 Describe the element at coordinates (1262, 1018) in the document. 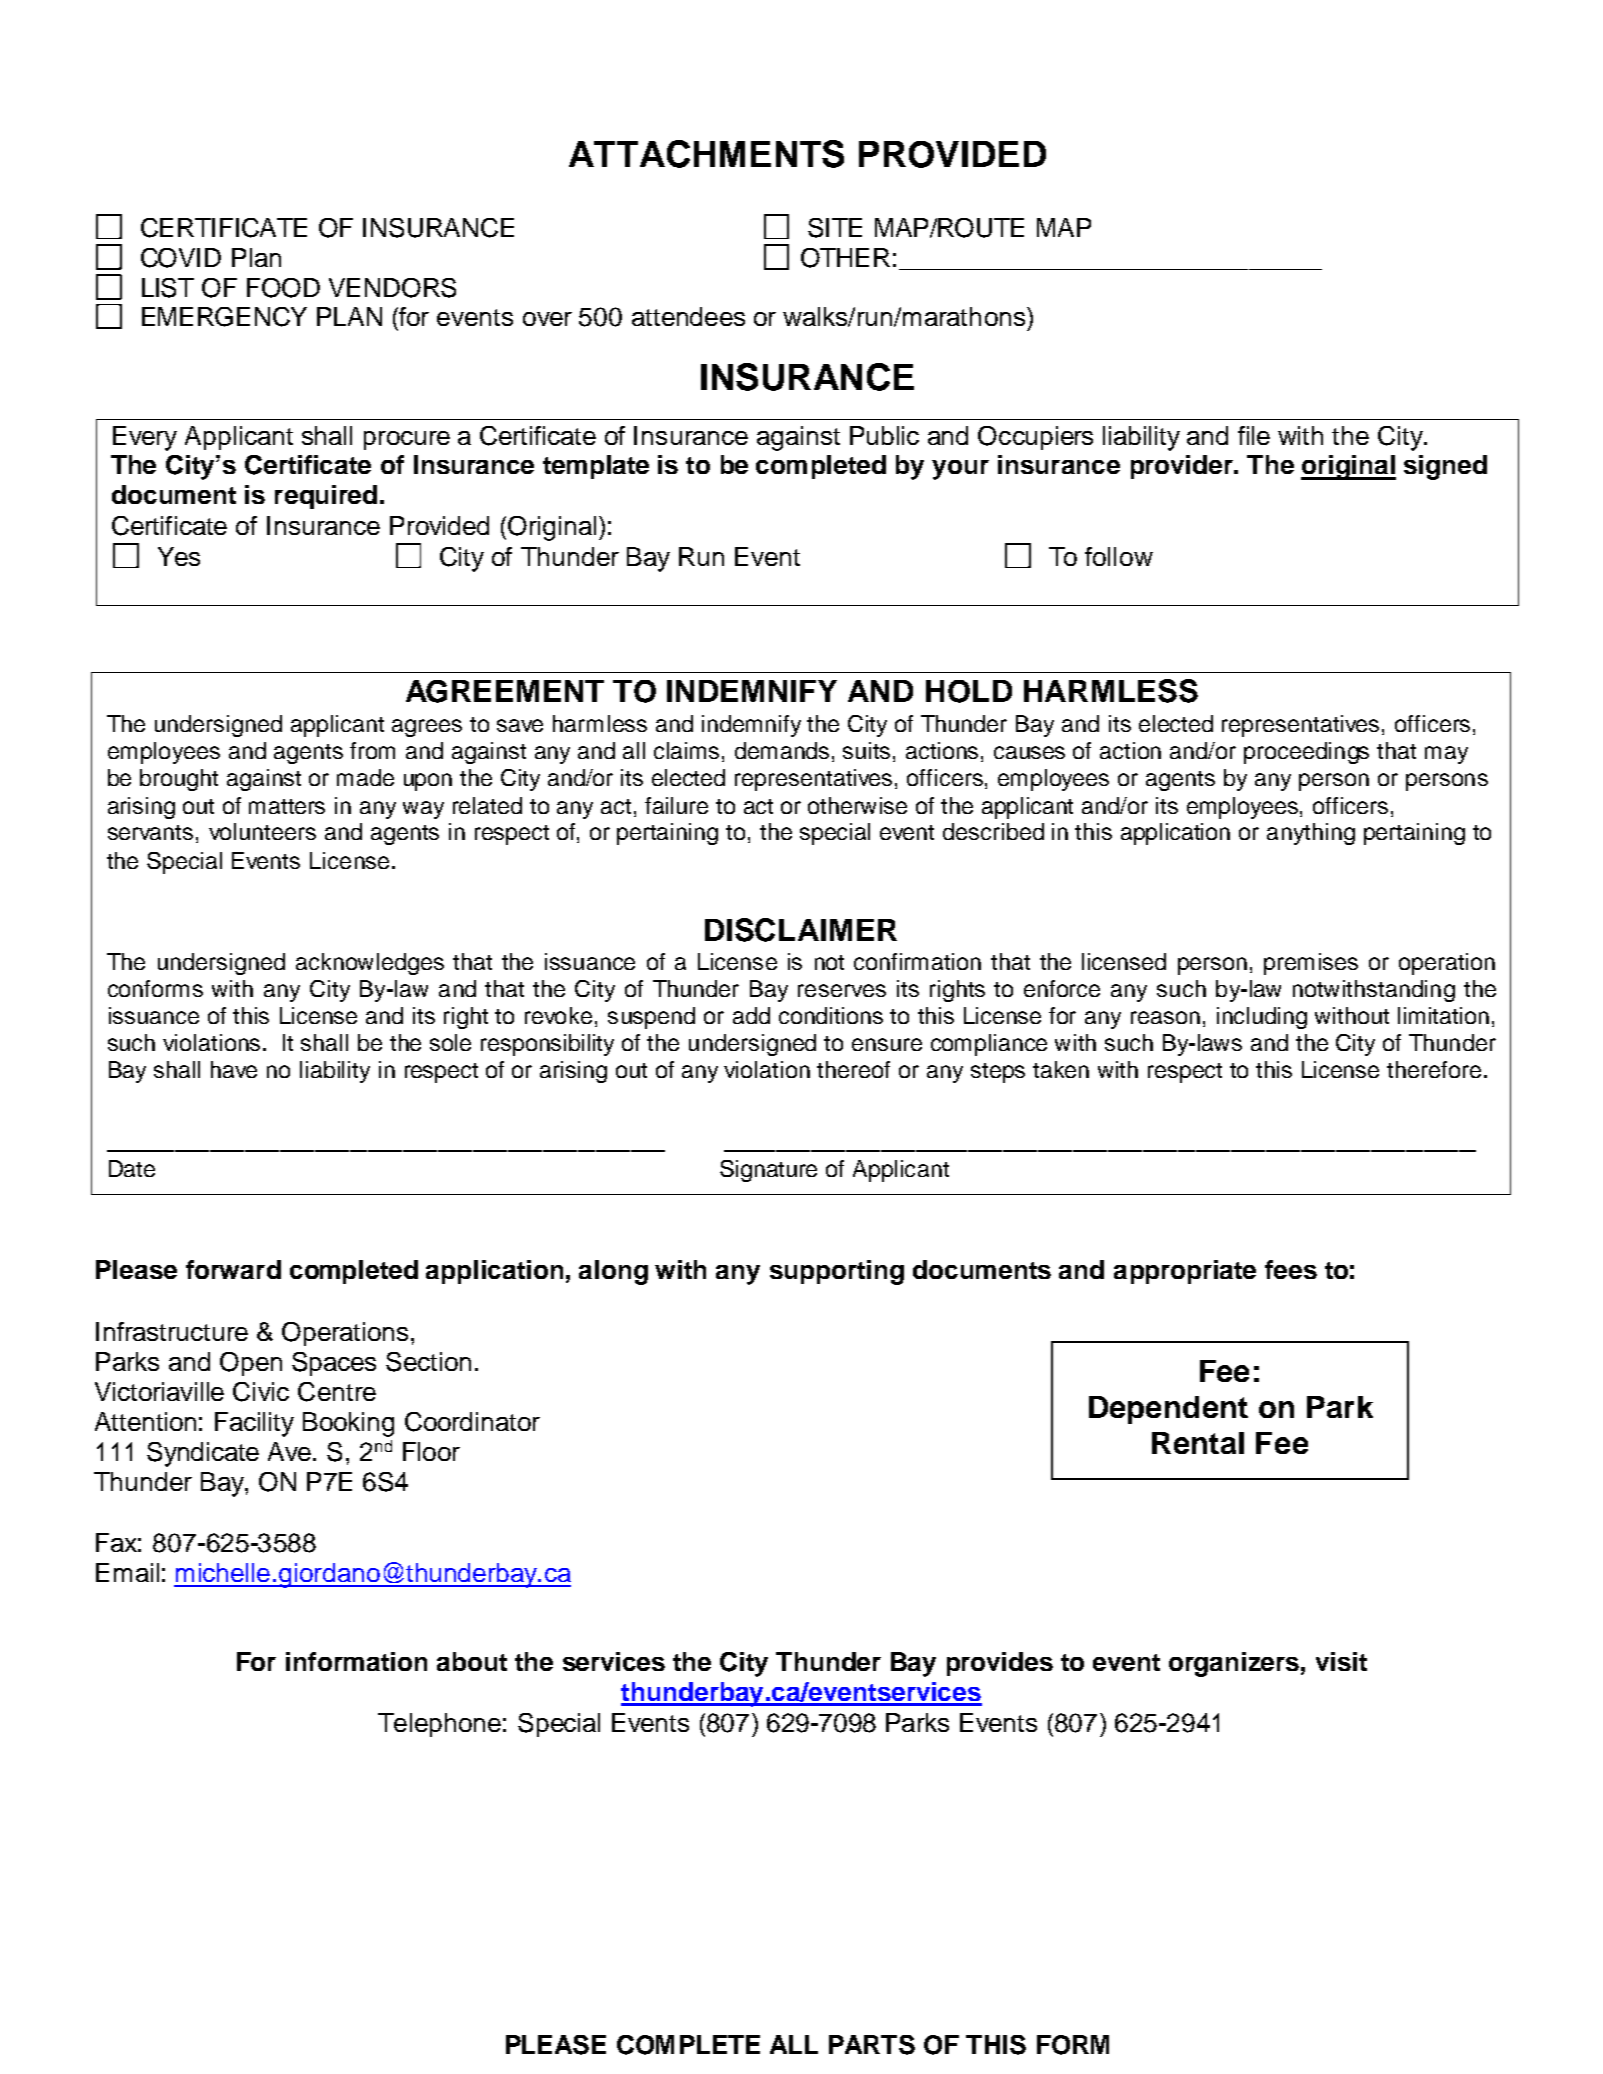

I see `including` at that location.
